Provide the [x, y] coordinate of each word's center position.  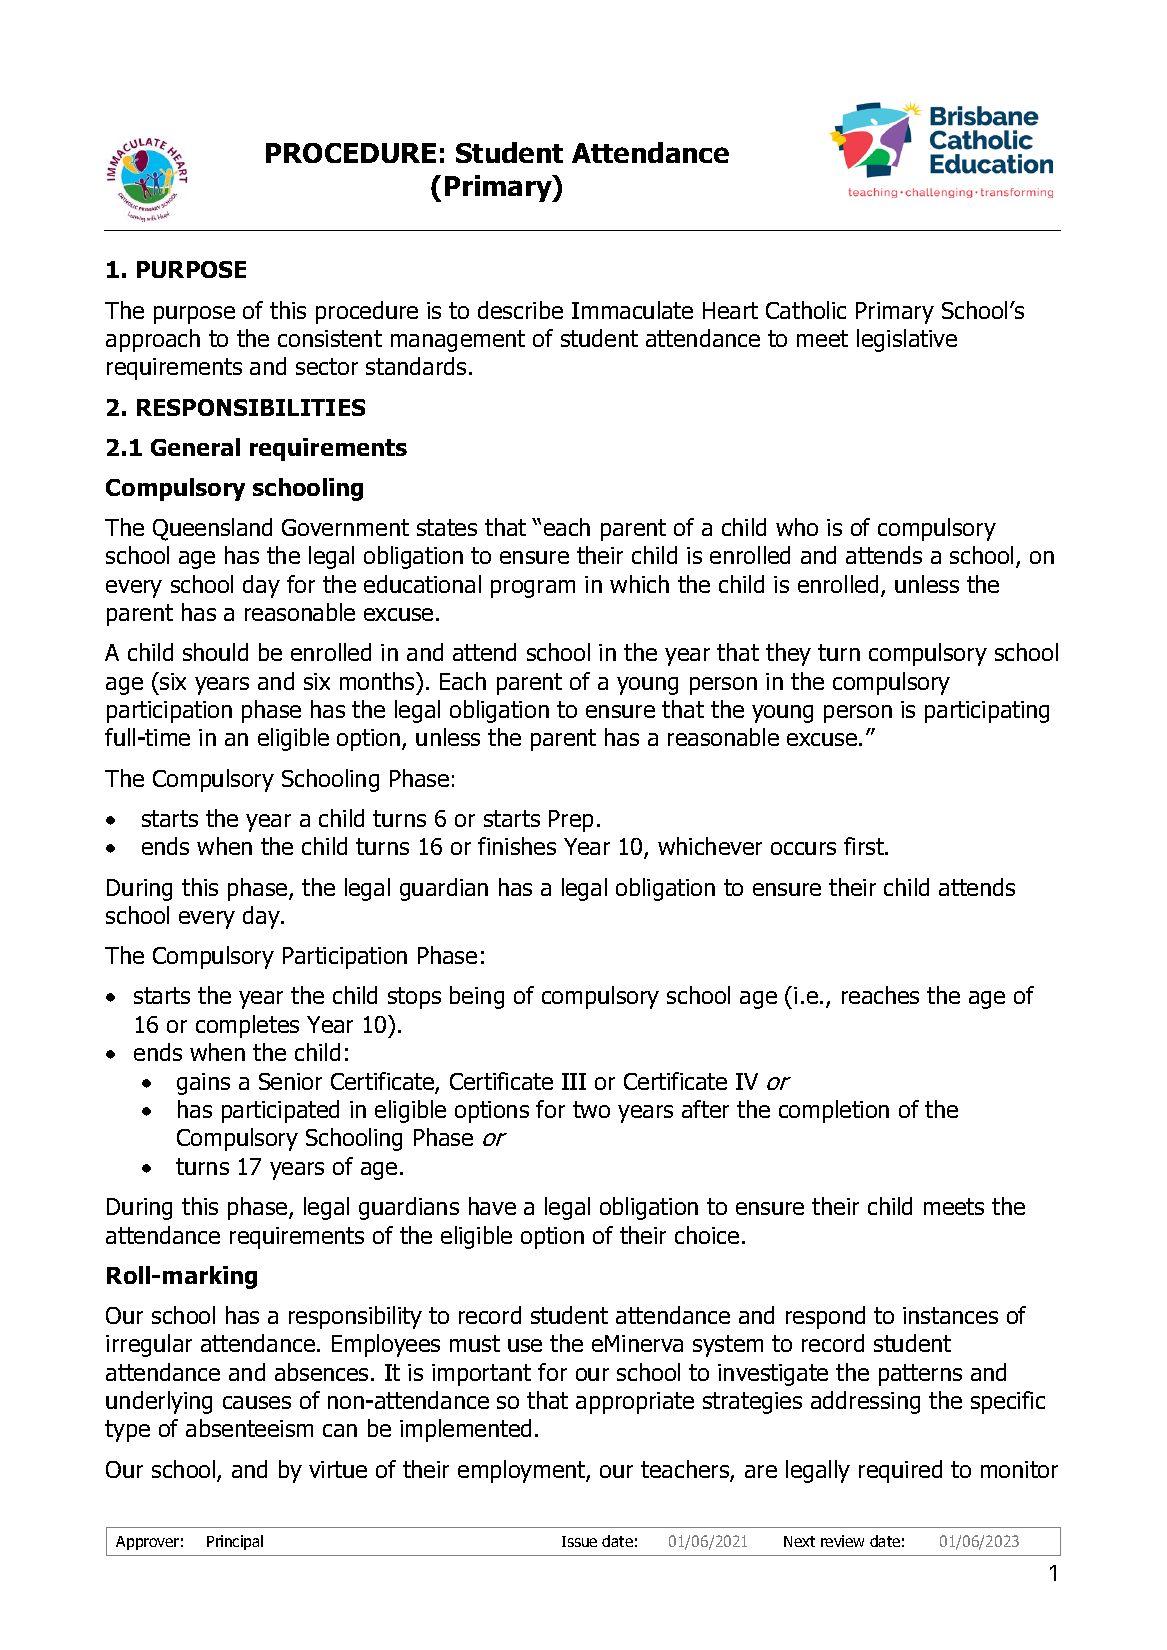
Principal [235, 1542]
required [900, 1471]
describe [520, 310]
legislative [907, 340]
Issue [579, 1541]
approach [153, 340]
